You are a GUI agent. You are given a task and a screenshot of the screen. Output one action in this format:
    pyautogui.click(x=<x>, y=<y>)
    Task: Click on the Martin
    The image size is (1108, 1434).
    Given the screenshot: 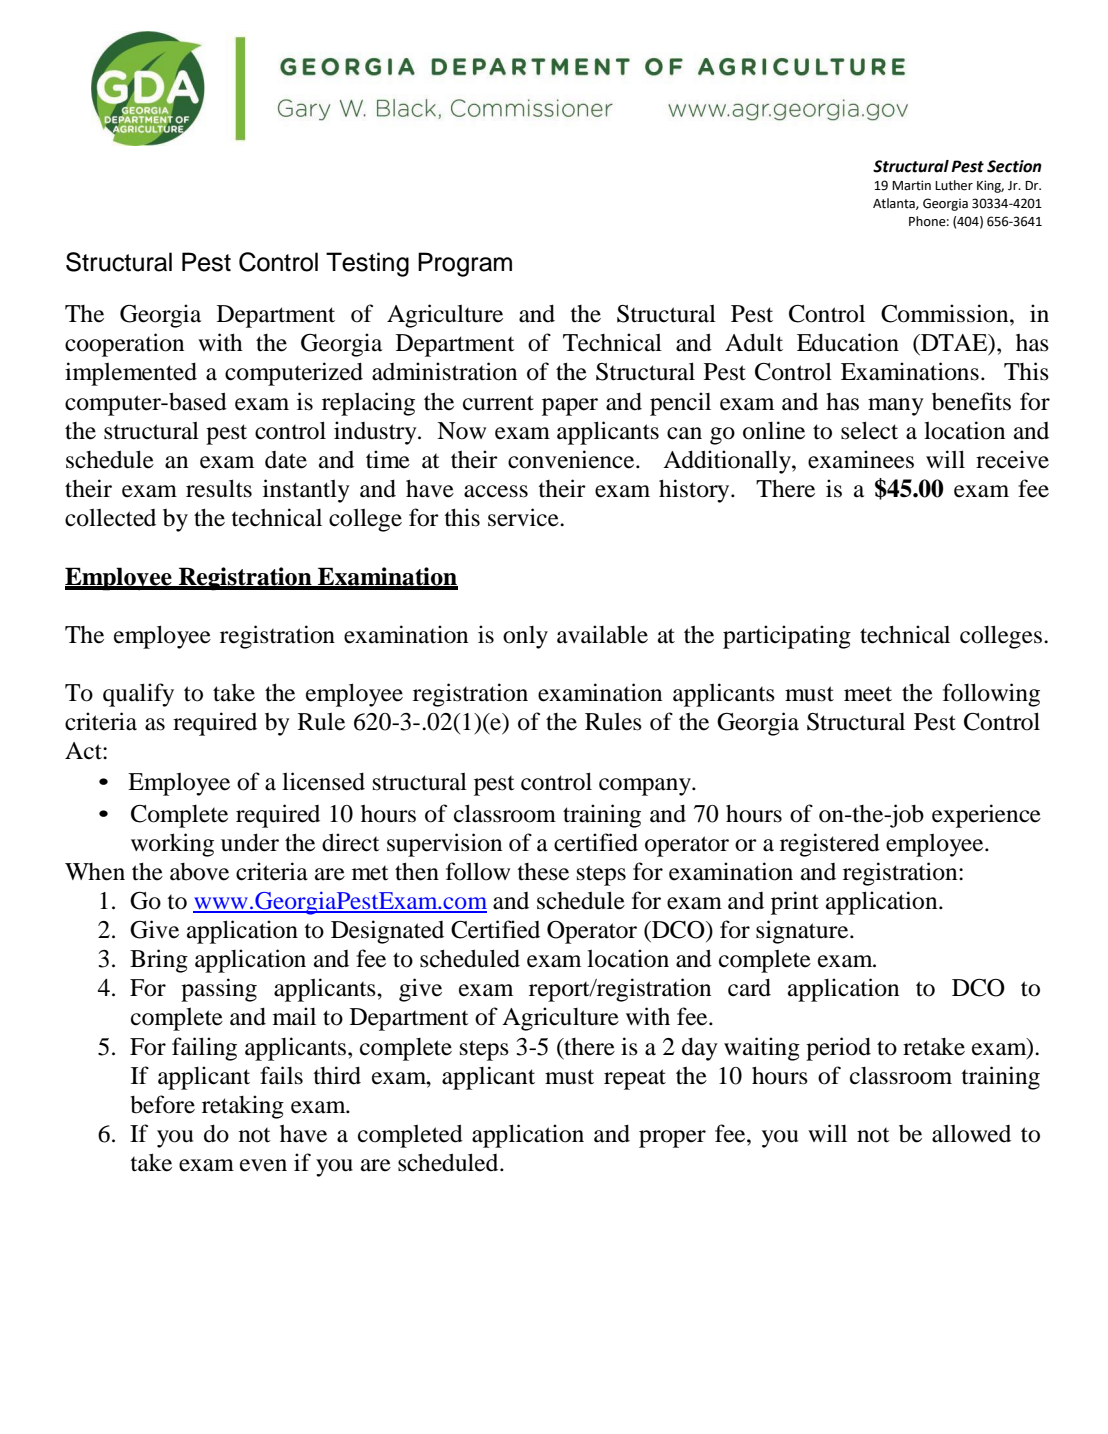 What is the action you would take?
    pyautogui.click(x=911, y=185)
